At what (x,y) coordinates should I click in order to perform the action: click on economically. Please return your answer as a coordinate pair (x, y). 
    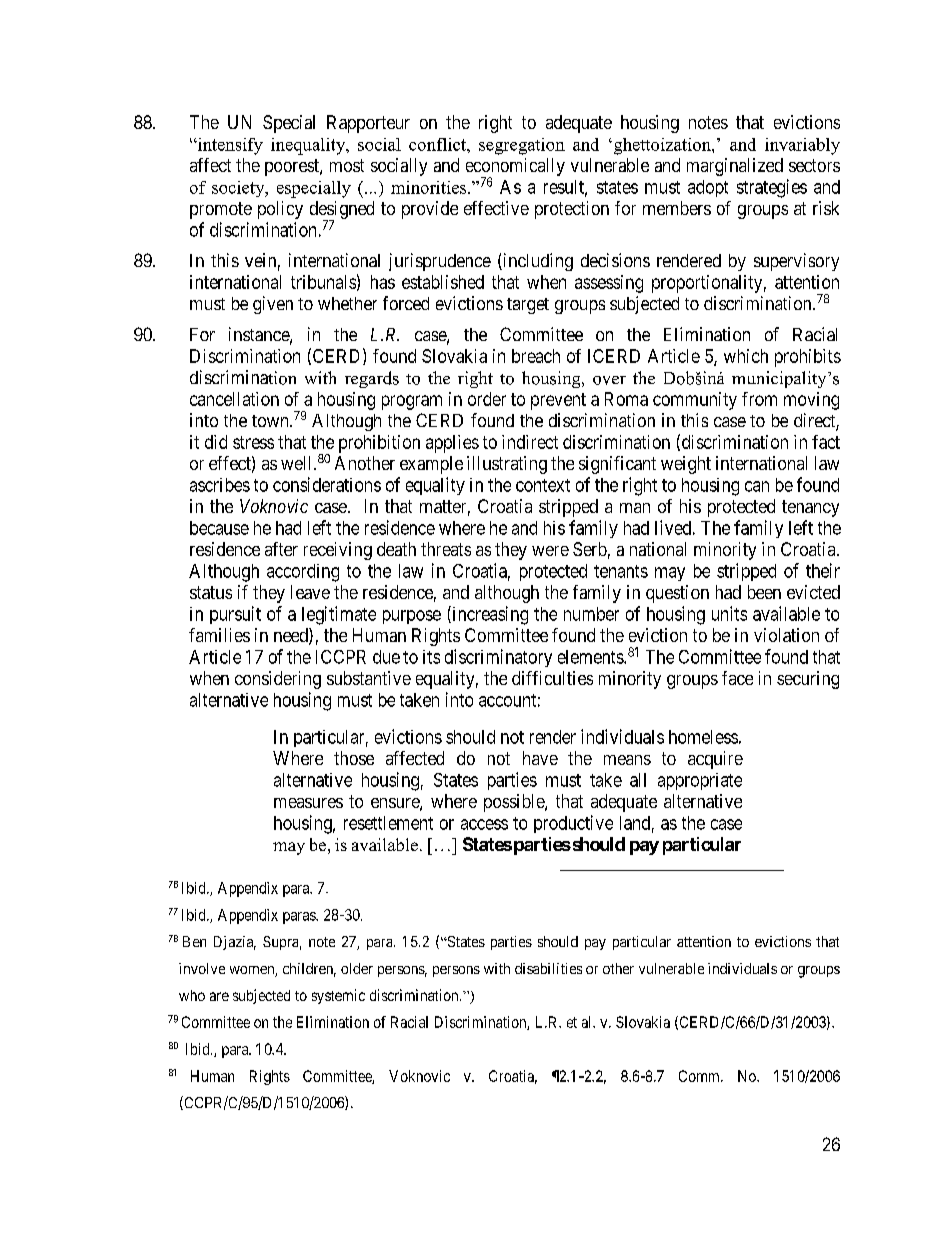
    Looking at the image, I should click on (515, 168).
